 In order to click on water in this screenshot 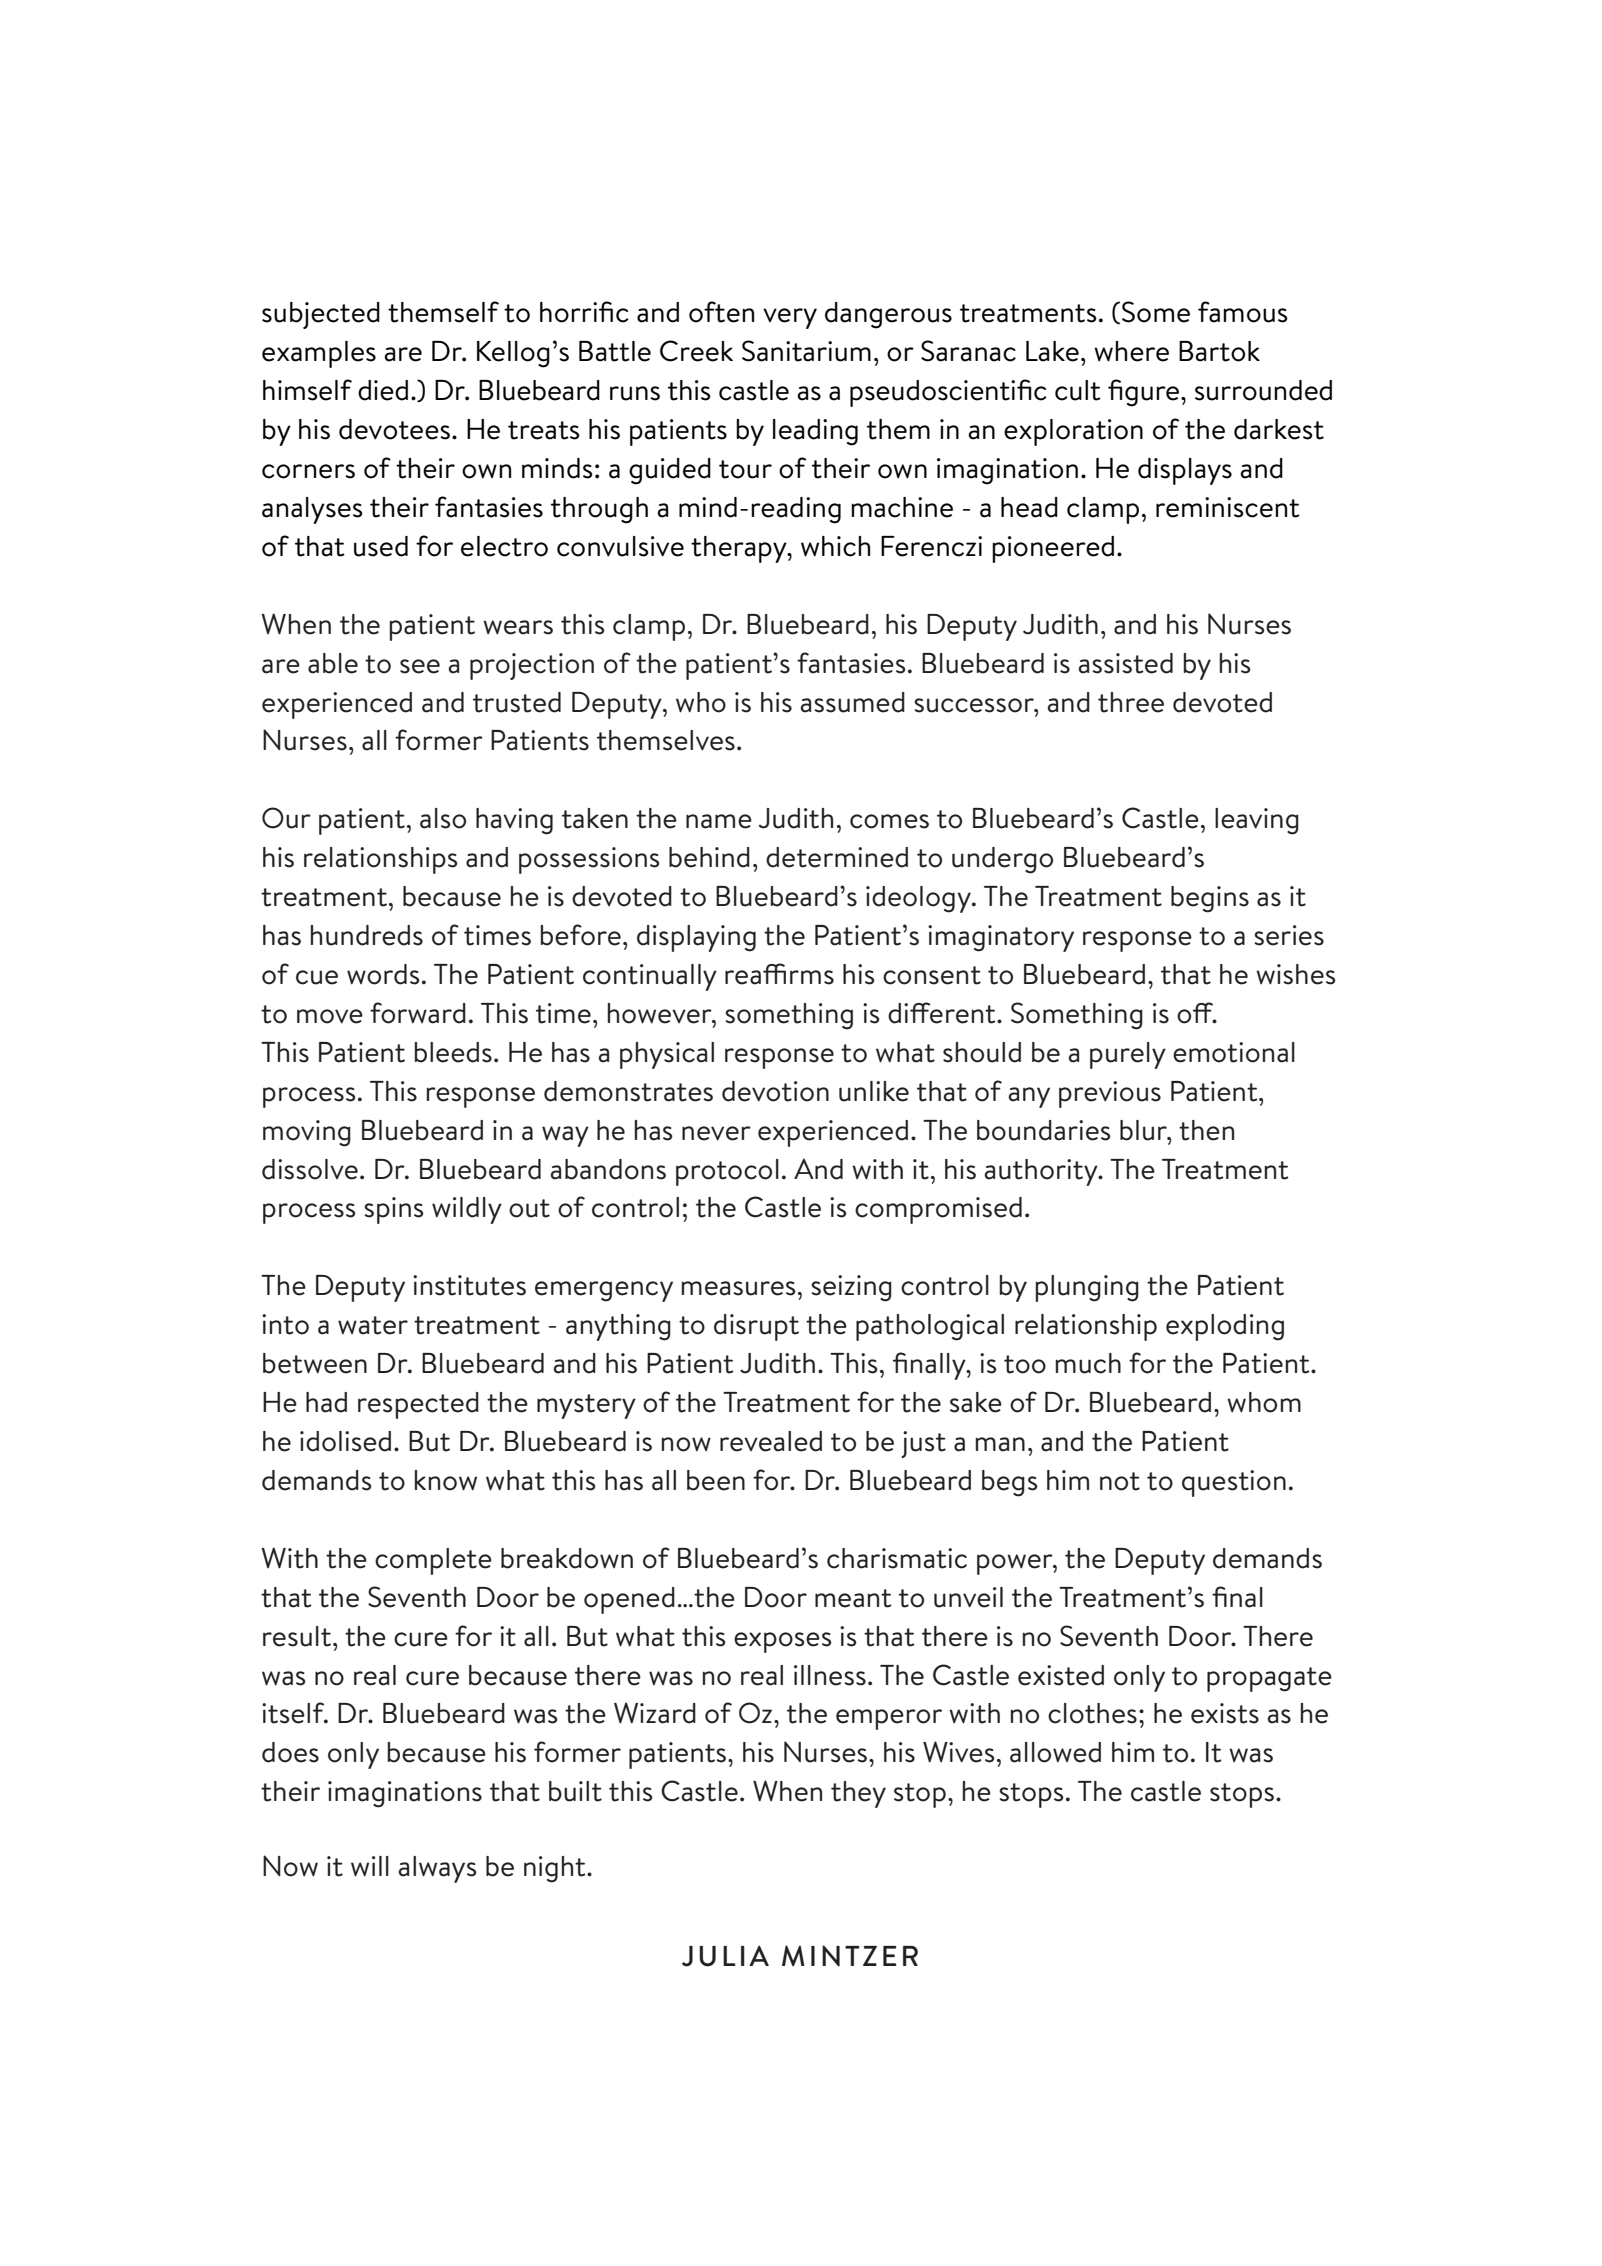, I will do `click(373, 1325)`.
